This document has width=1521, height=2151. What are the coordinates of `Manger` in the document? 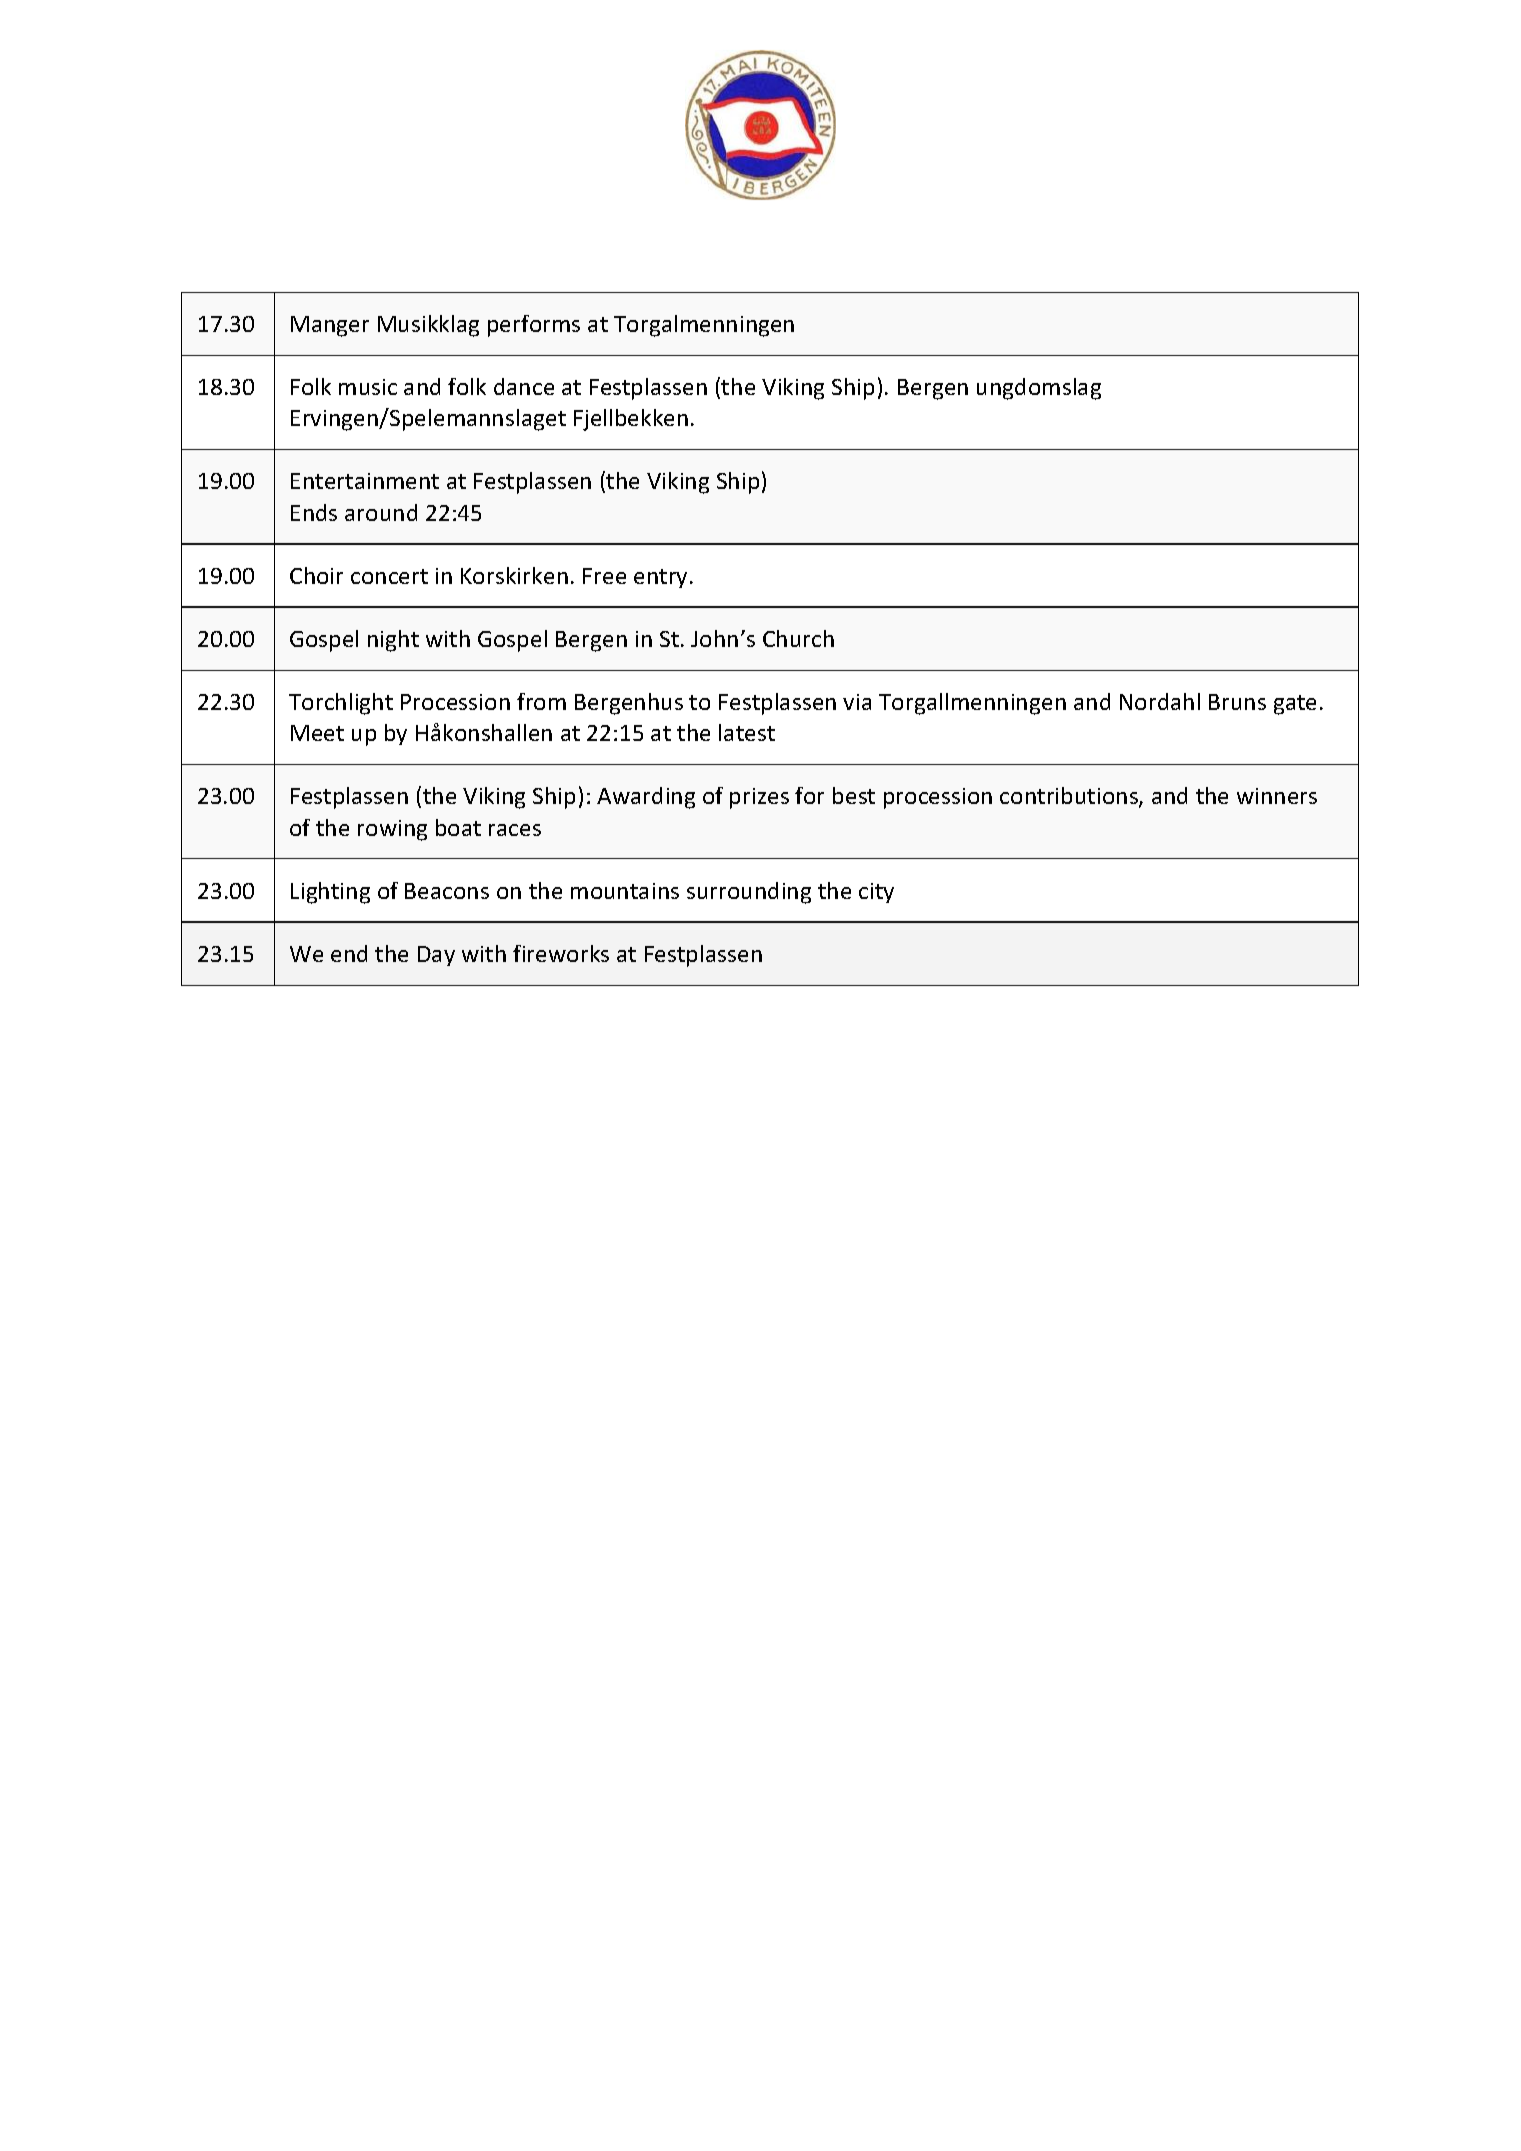 It's located at (330, 326).
